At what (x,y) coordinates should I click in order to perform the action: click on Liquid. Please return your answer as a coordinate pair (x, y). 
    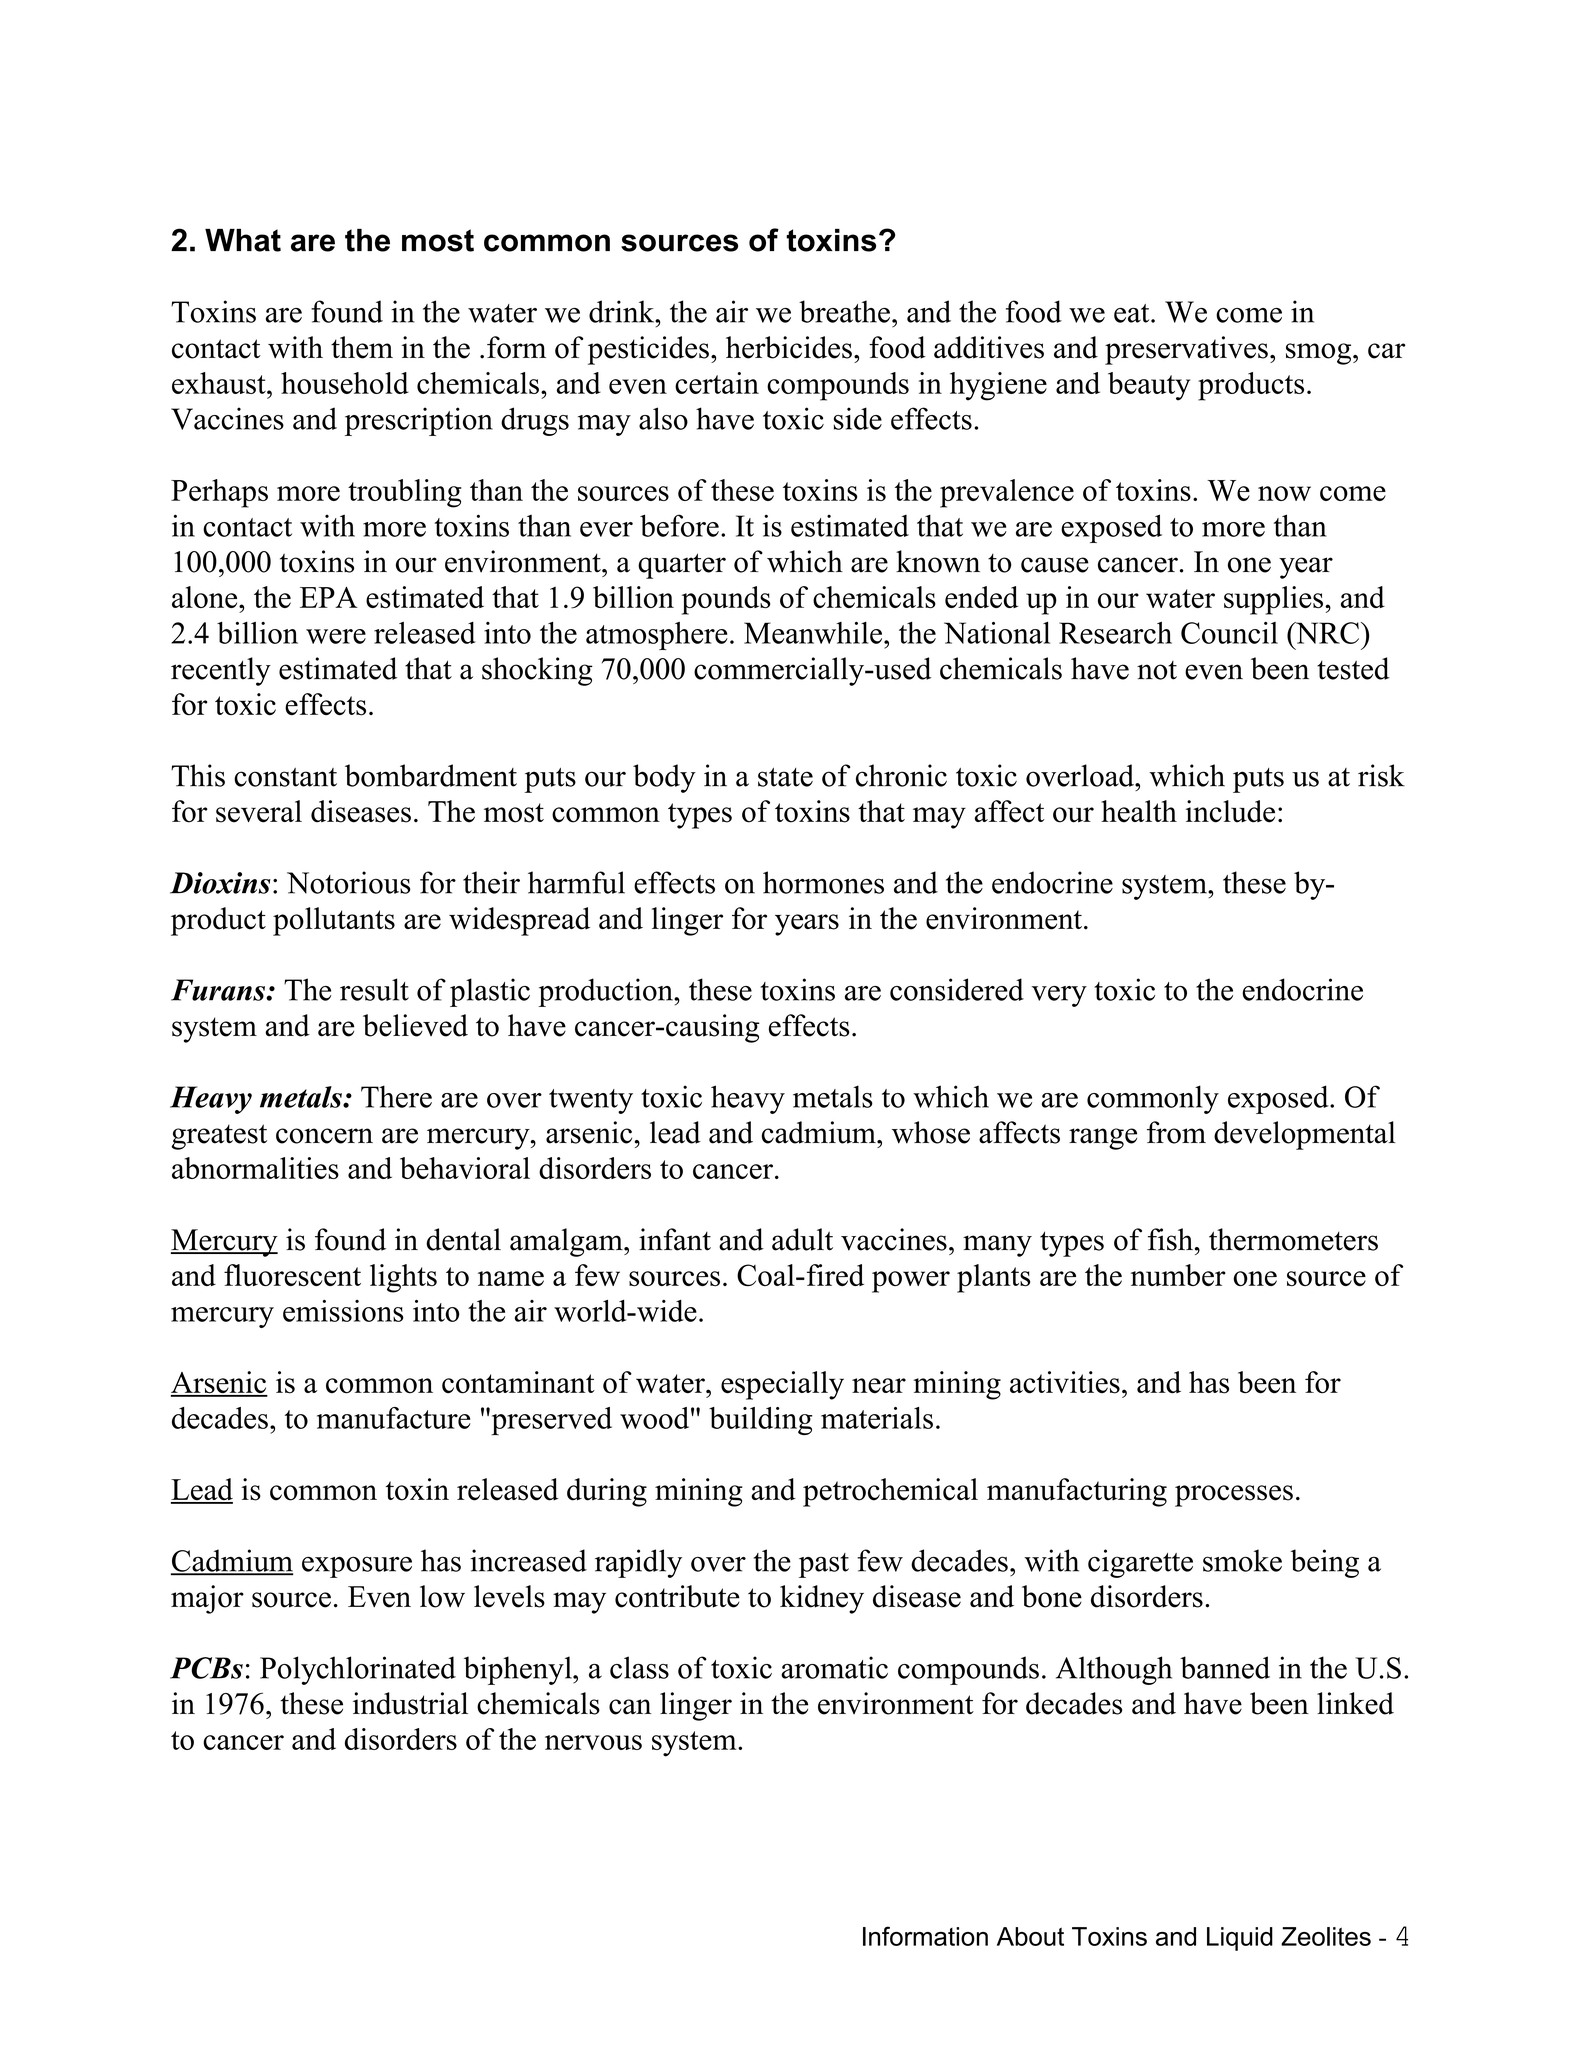
    Looking at the image, I should click on (1240, 1939).
